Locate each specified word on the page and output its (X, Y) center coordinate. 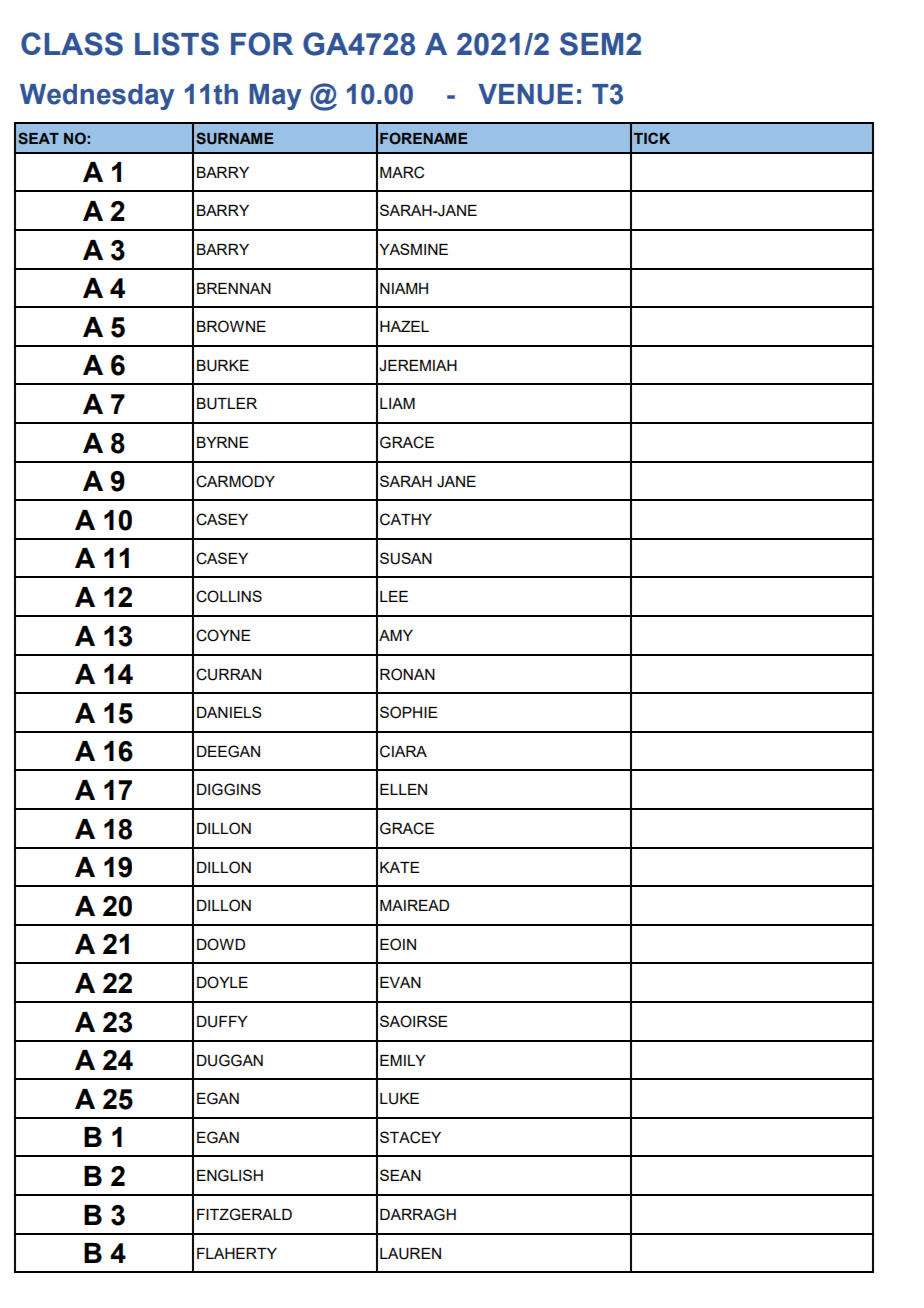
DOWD (221, 944)
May (275, 97)
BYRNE (223, 442)
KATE (400, 867)
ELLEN (403, 789)
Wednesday (97, 97)
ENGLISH (230, 1175)
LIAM (397, 403)
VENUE (525, 94)
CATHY (406, 519)
